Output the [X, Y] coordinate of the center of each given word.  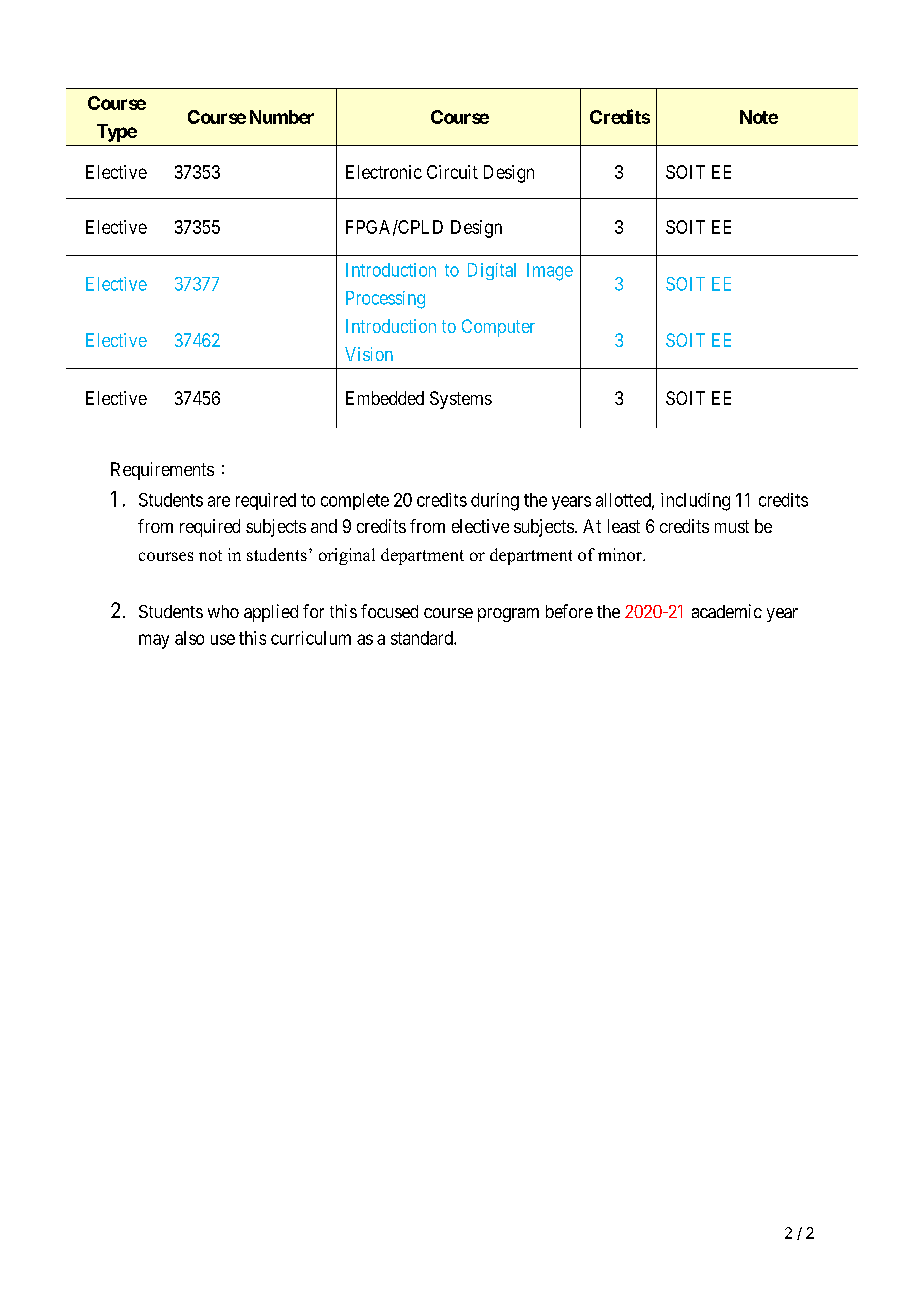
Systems [461, 400]
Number [282, 117]
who [223, 611]
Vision [369, 354]
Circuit [452, 172]
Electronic [384, 172]
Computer [498, 328]
